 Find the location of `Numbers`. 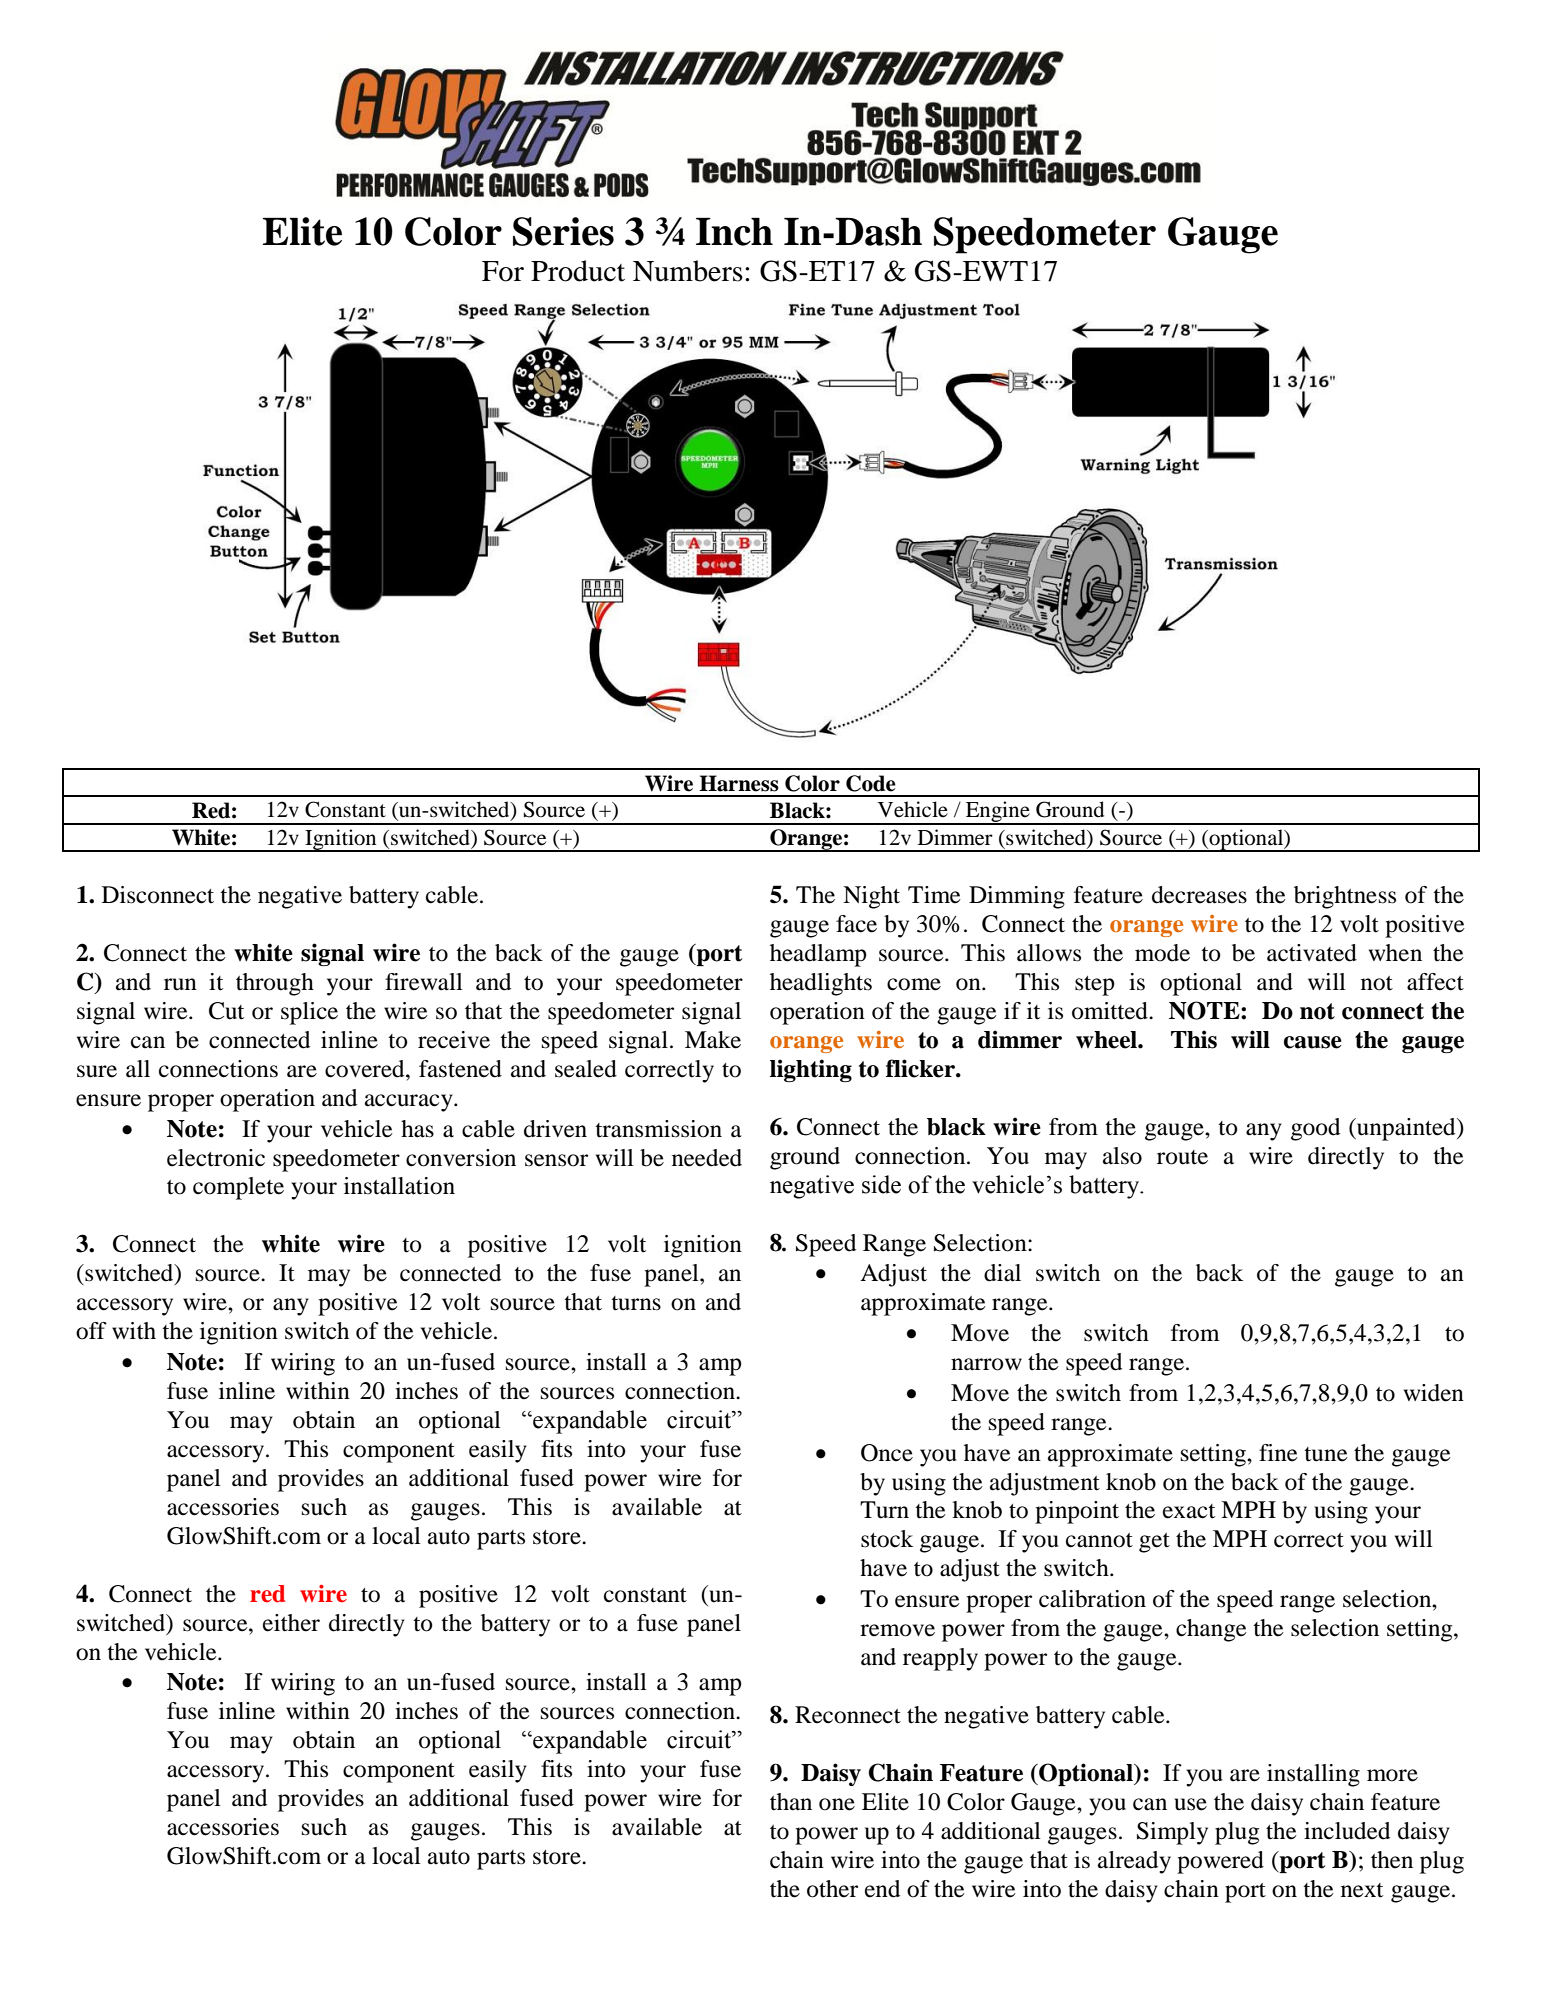

Numbers is located at coordinates (688, 271).
